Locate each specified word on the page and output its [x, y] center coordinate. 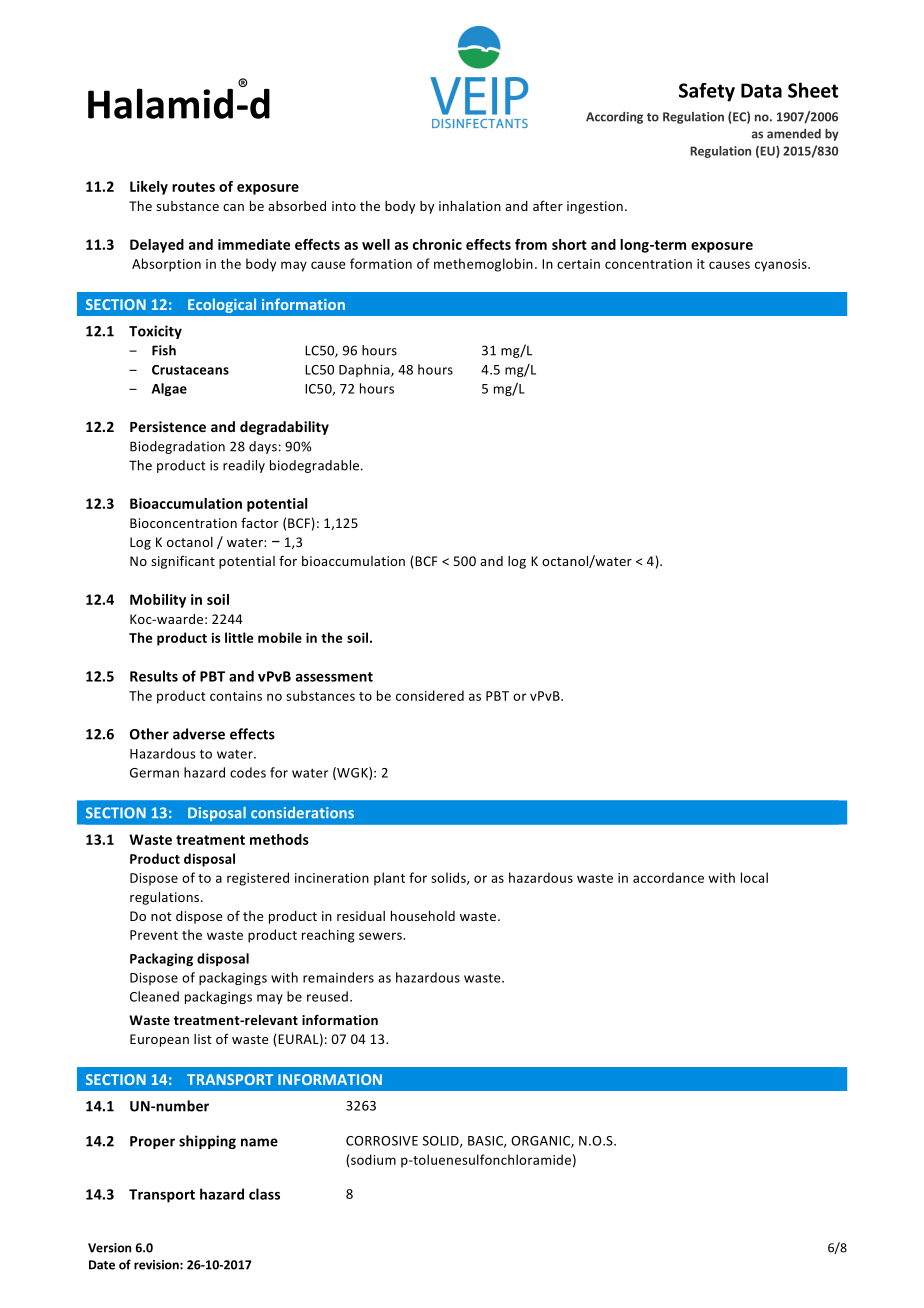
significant [183, 562]
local [754, 877]
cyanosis [782, 265]
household [423, 916]
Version [109, 1248]
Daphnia [365, 370]
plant [389, 879]
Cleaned [154, 996]
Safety [707, 92]
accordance [668, 877]
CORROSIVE [382, 1141]
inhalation [470, 206]
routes [193, 187]
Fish [164, 350]
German [154, 773]
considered [430, 695]
